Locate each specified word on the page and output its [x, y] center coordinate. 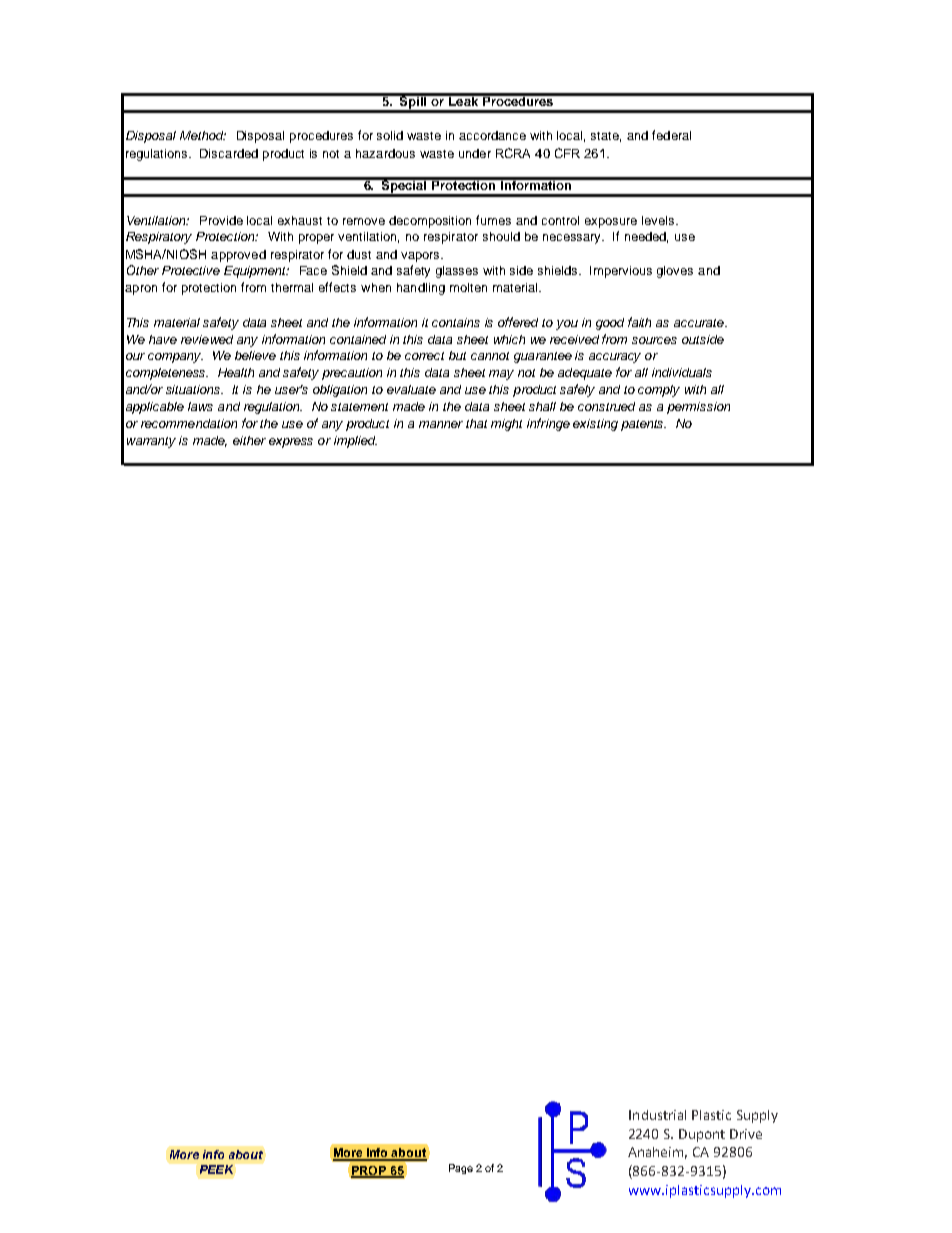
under [475, 153]
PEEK [216, 1169]
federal [671, 135]
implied [355, 442]
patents [643, 425]
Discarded [229, 153]
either [249, 440]
